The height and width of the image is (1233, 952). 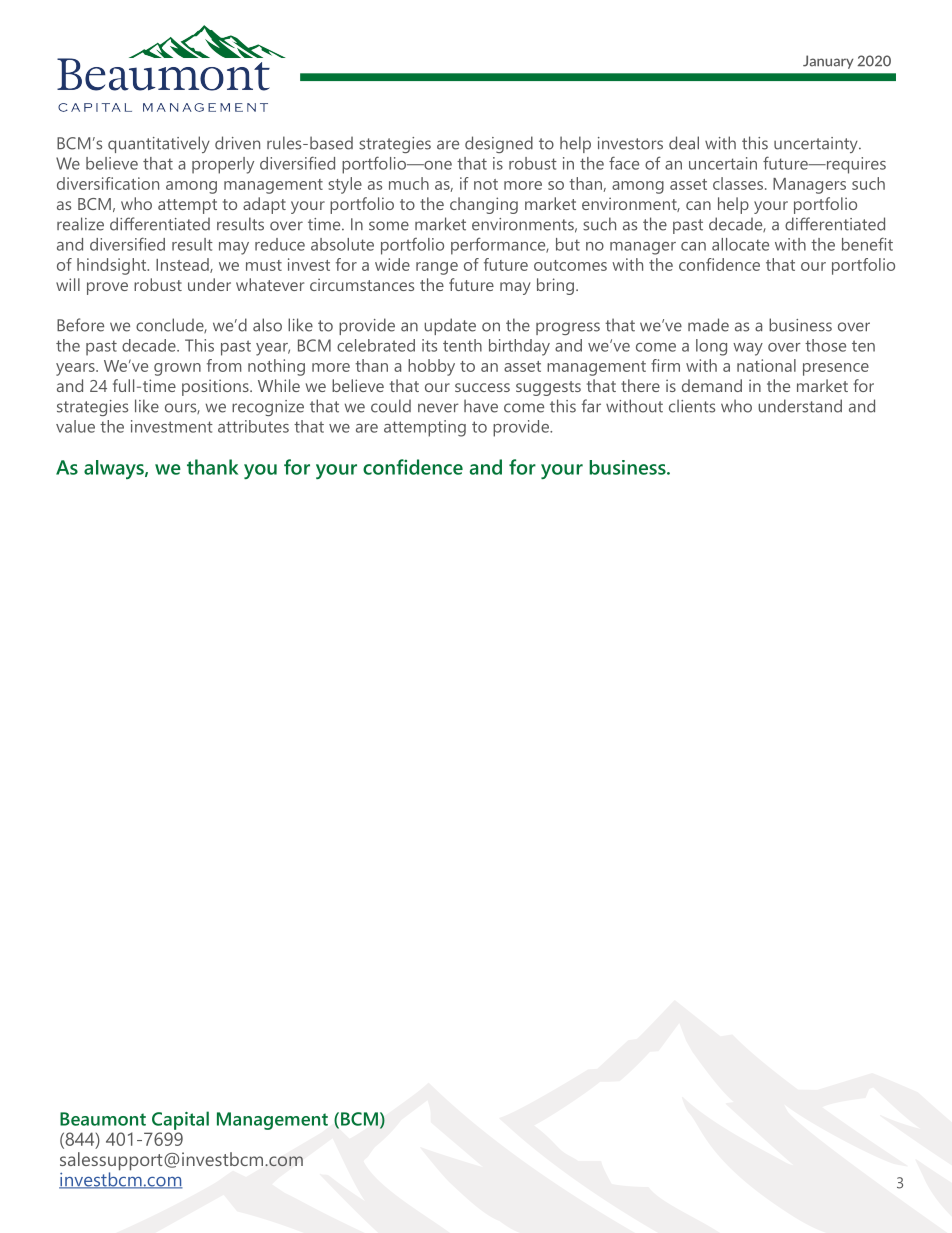 What do you see at coordinates (103, 1119) in the image?
I see `Beaumont` at bounding box center [103, 1119].
